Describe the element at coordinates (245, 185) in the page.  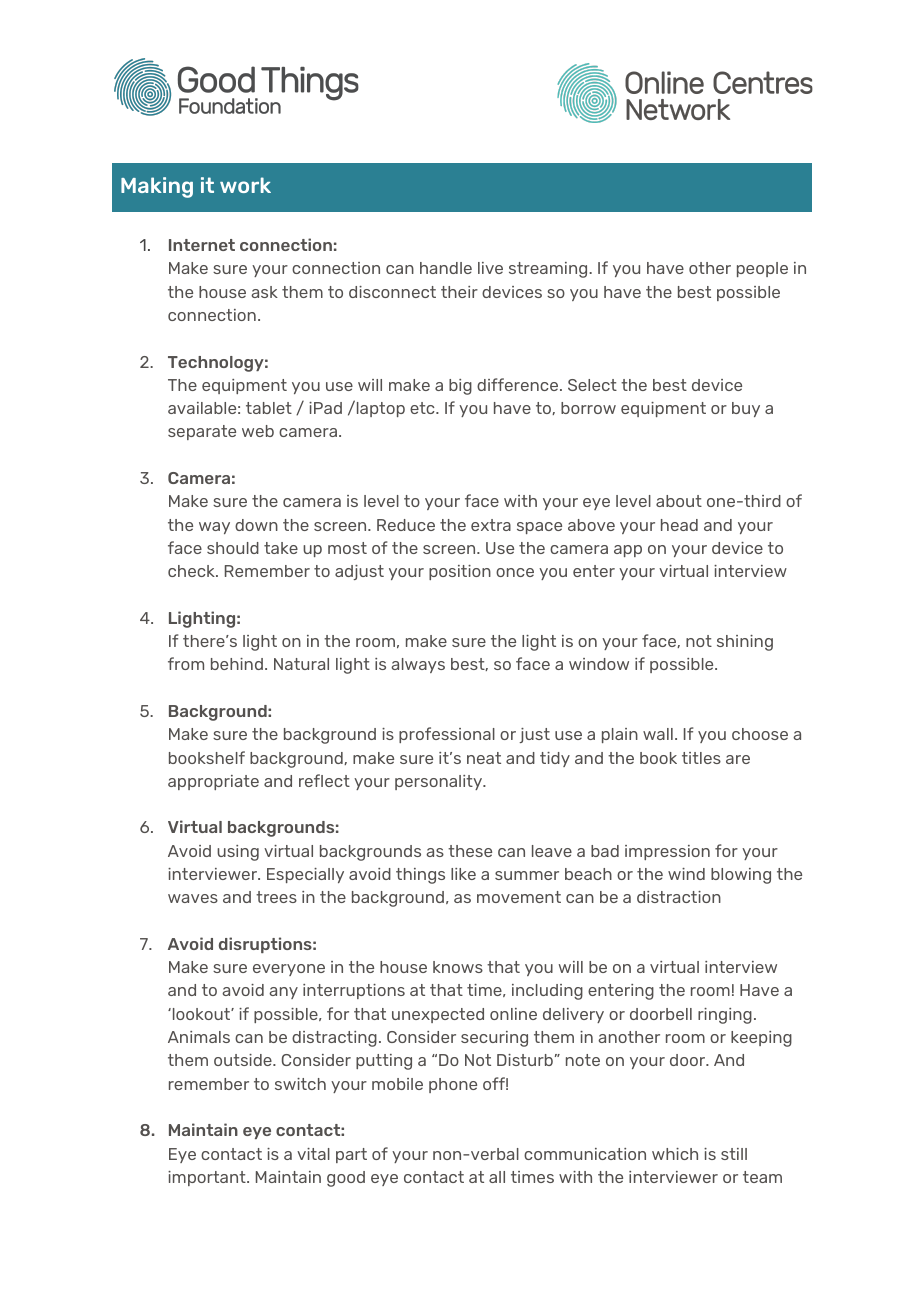
I see `work` at that location.
